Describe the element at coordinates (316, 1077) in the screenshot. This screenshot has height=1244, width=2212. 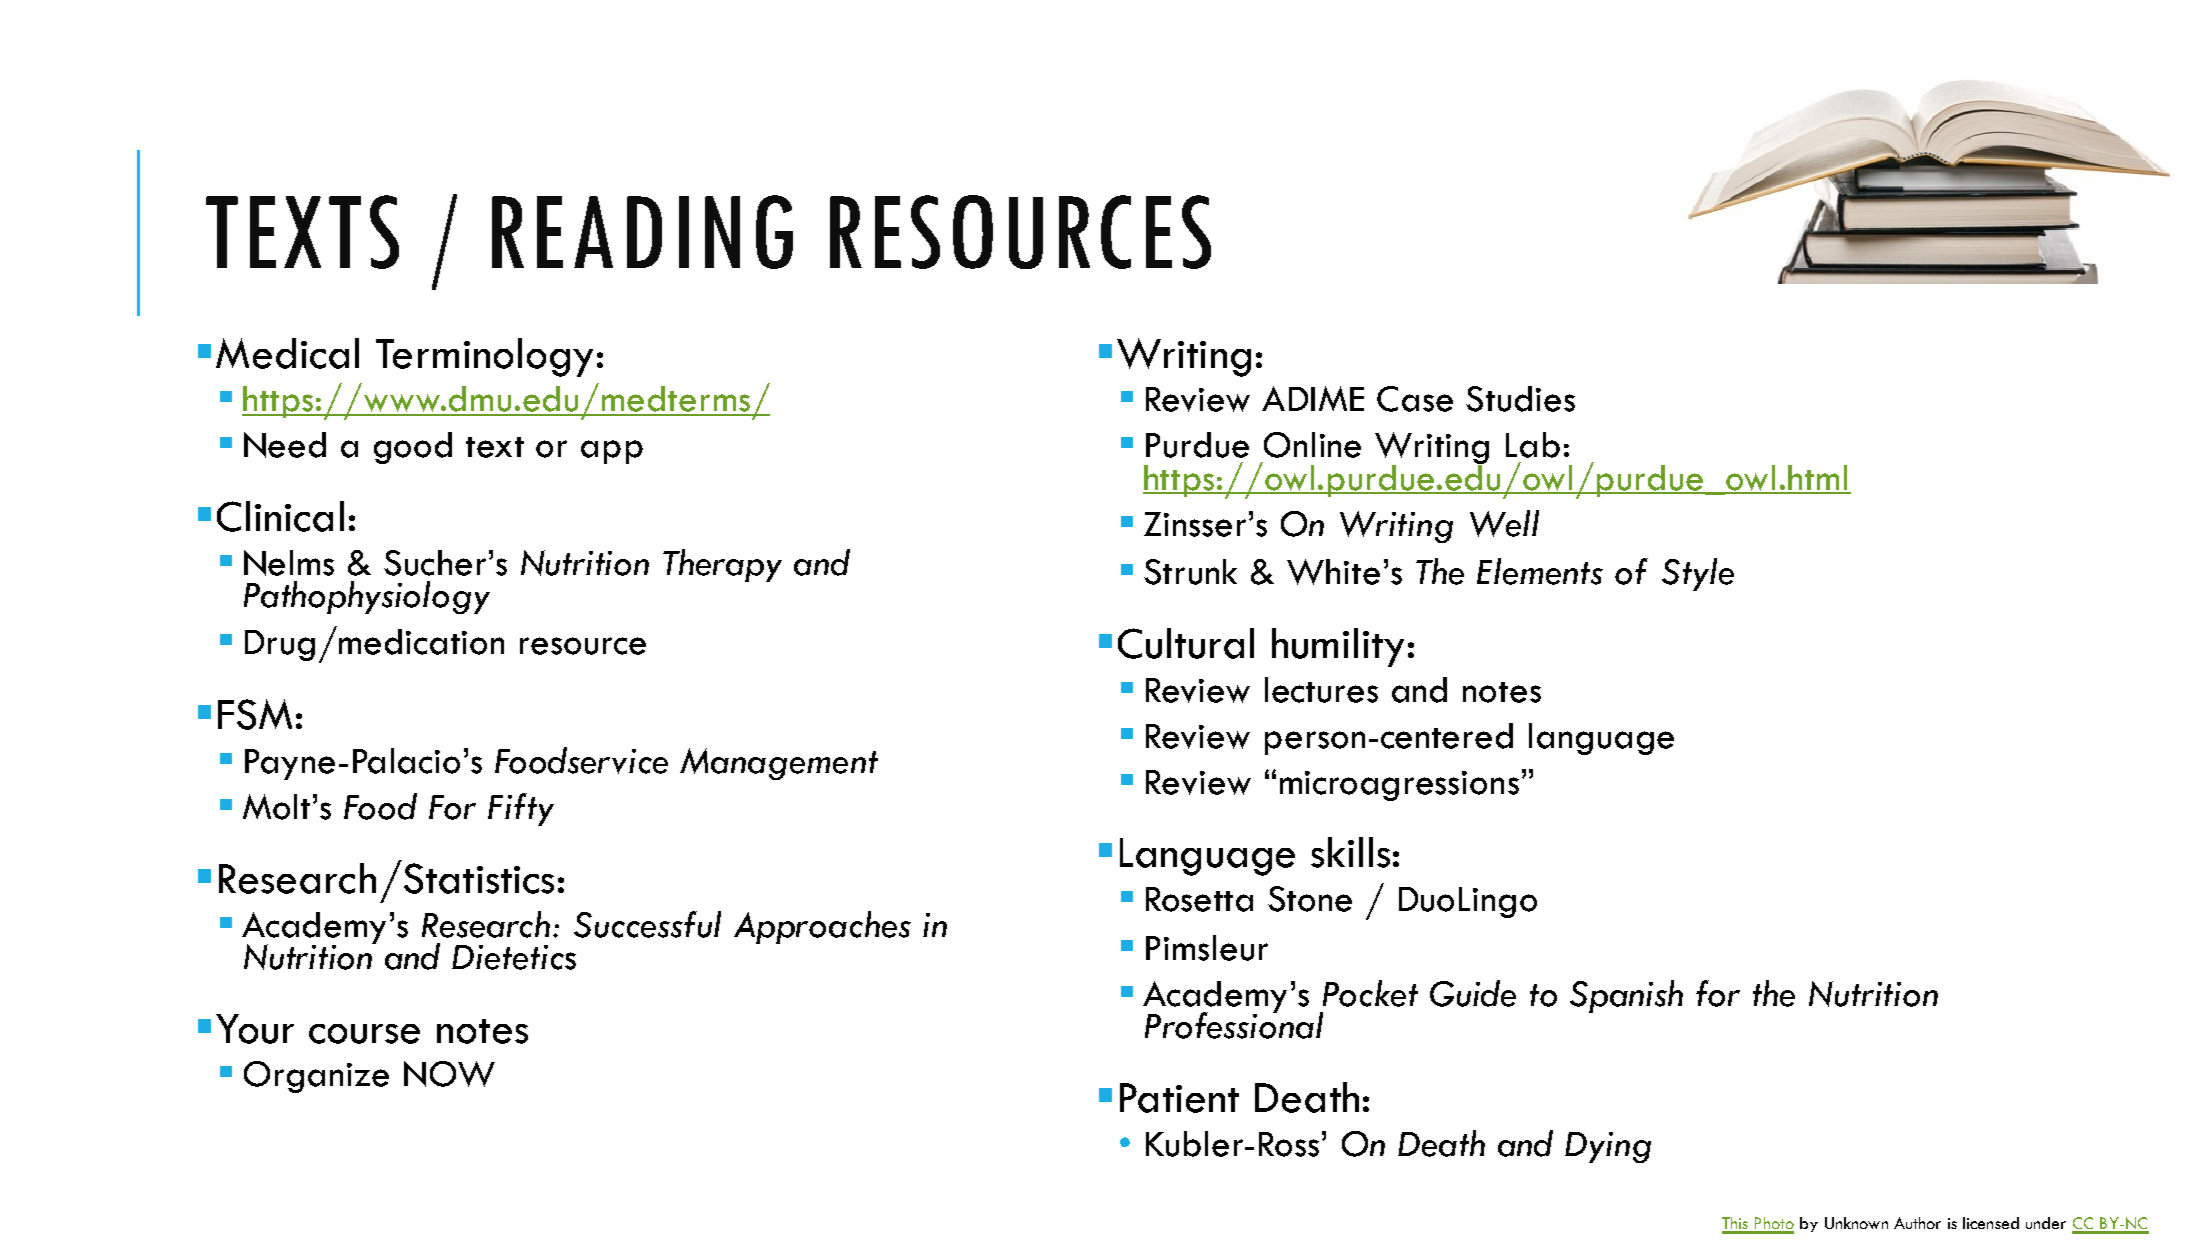
I see `Organize` at that location.
